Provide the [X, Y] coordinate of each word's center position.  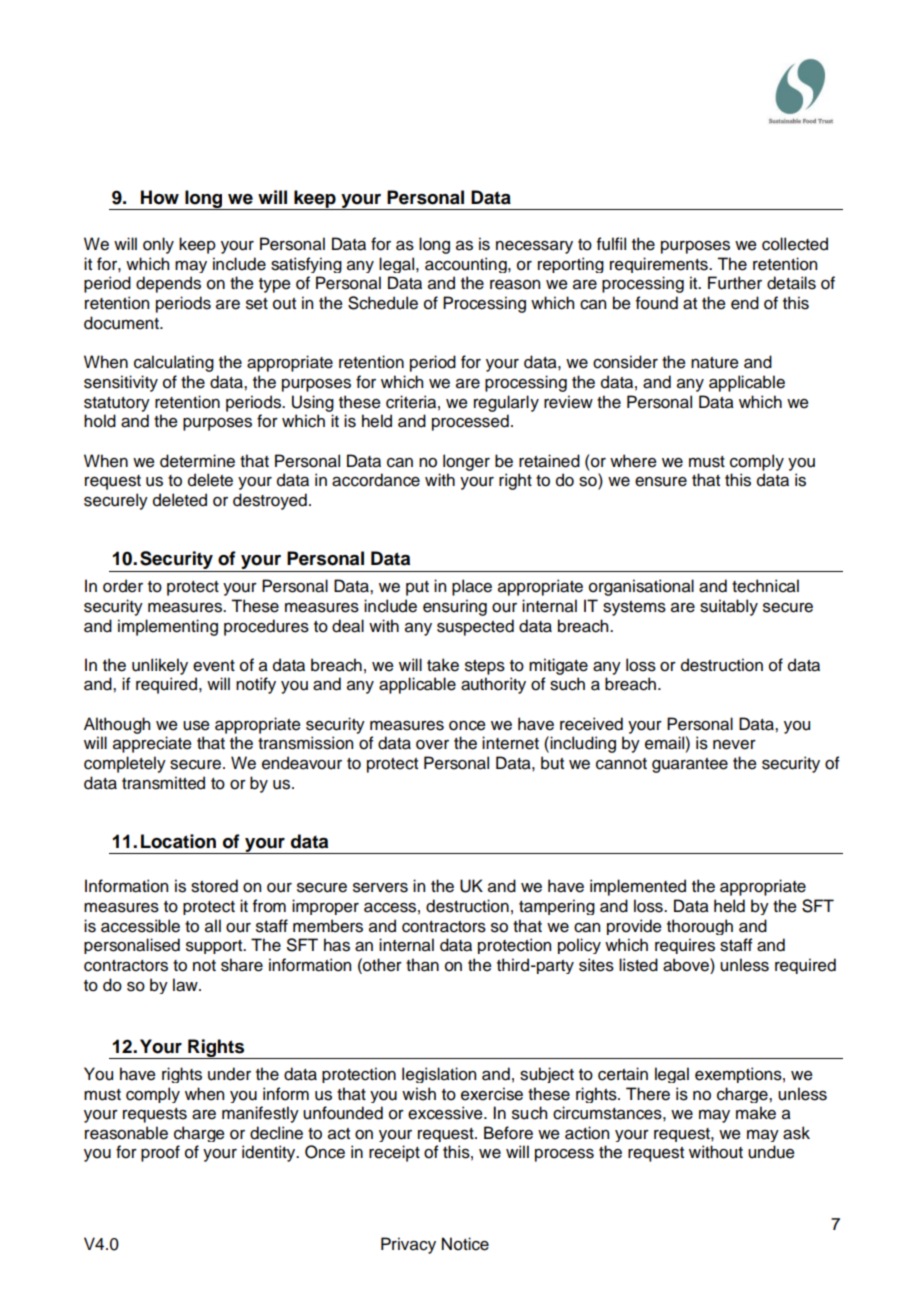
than [422, 965]
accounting [467, 265]
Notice [465, 1244]
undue [771, 1152]
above [687, 965]
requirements [660, 265]
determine [197, 461]
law [186, 985]
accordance [376, 480]
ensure [661, 482]
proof [160, 1153]
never [734, 745]
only [158, 245]
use [196, 726]
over [432, 745]
